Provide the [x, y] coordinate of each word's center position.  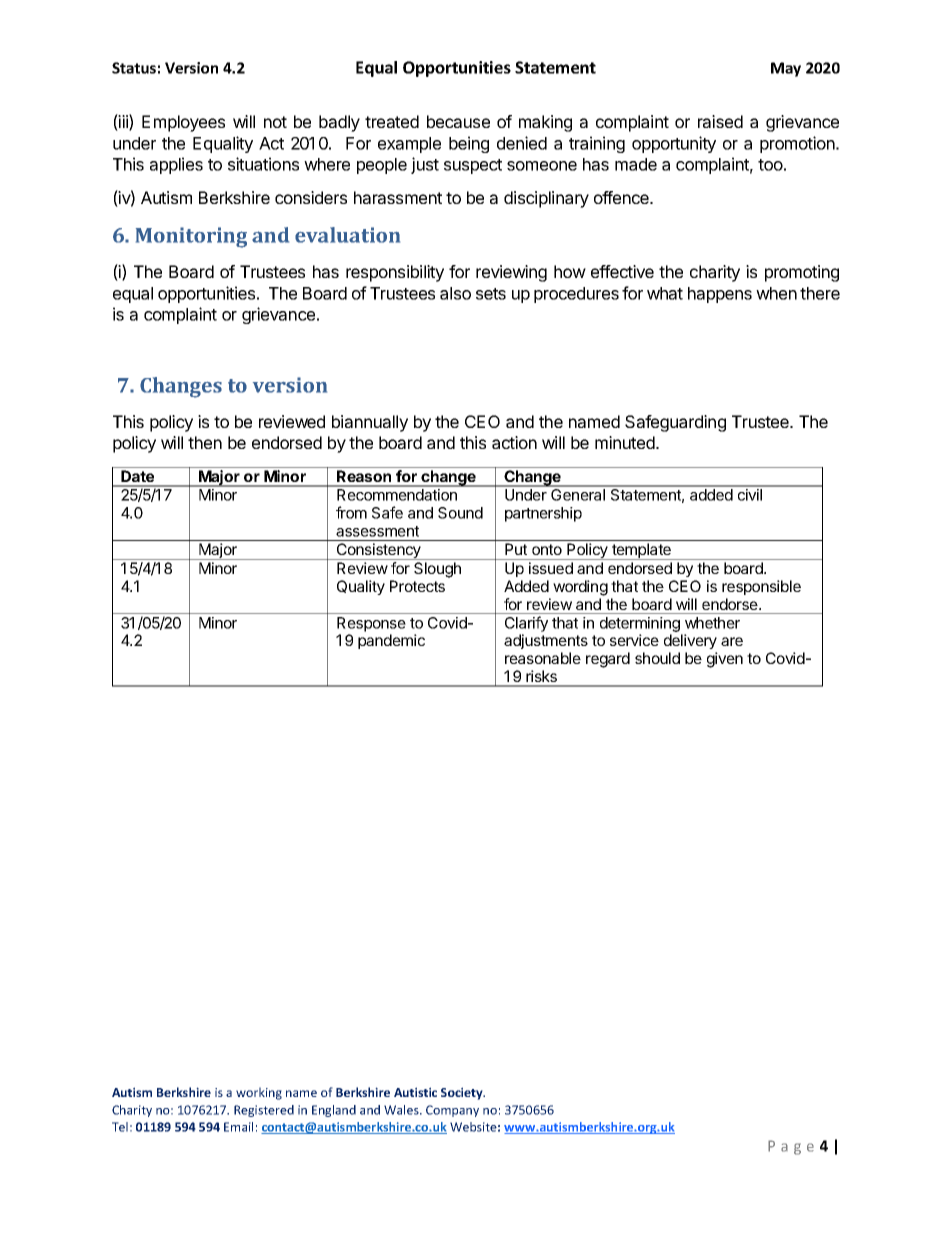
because [458, 121]
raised [720, 121]
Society [463, 1093]
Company [452, 1111]
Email [238, 1127]
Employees [183, 123]
